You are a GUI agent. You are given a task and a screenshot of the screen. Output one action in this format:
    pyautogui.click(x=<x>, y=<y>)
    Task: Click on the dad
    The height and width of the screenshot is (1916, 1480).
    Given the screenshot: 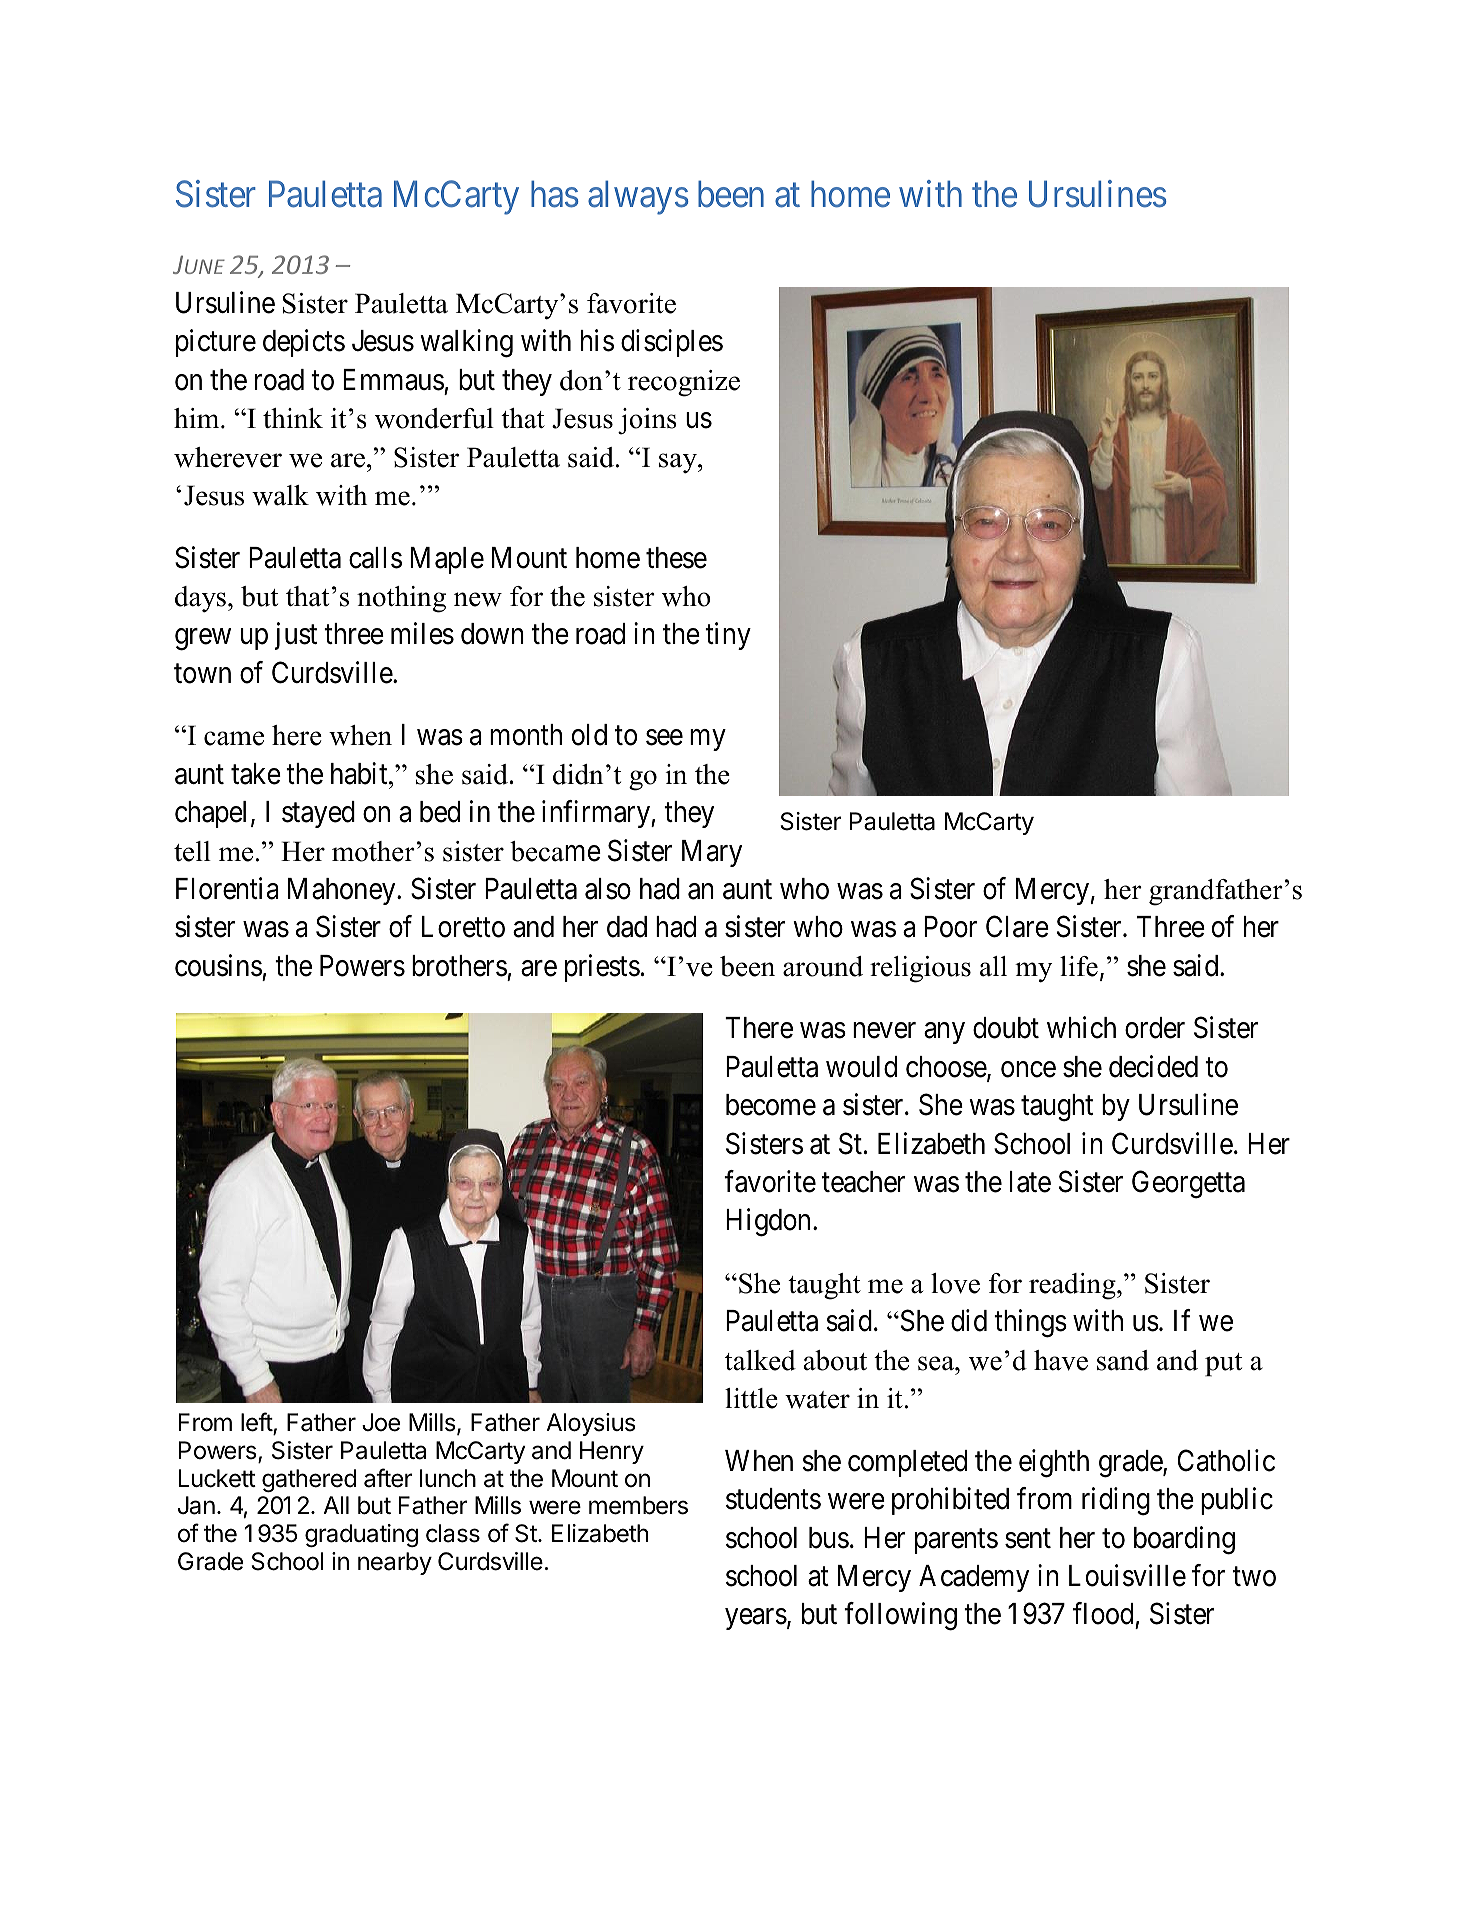 What is the action you would take?
    pyautogui.click(x=627, y=927)
